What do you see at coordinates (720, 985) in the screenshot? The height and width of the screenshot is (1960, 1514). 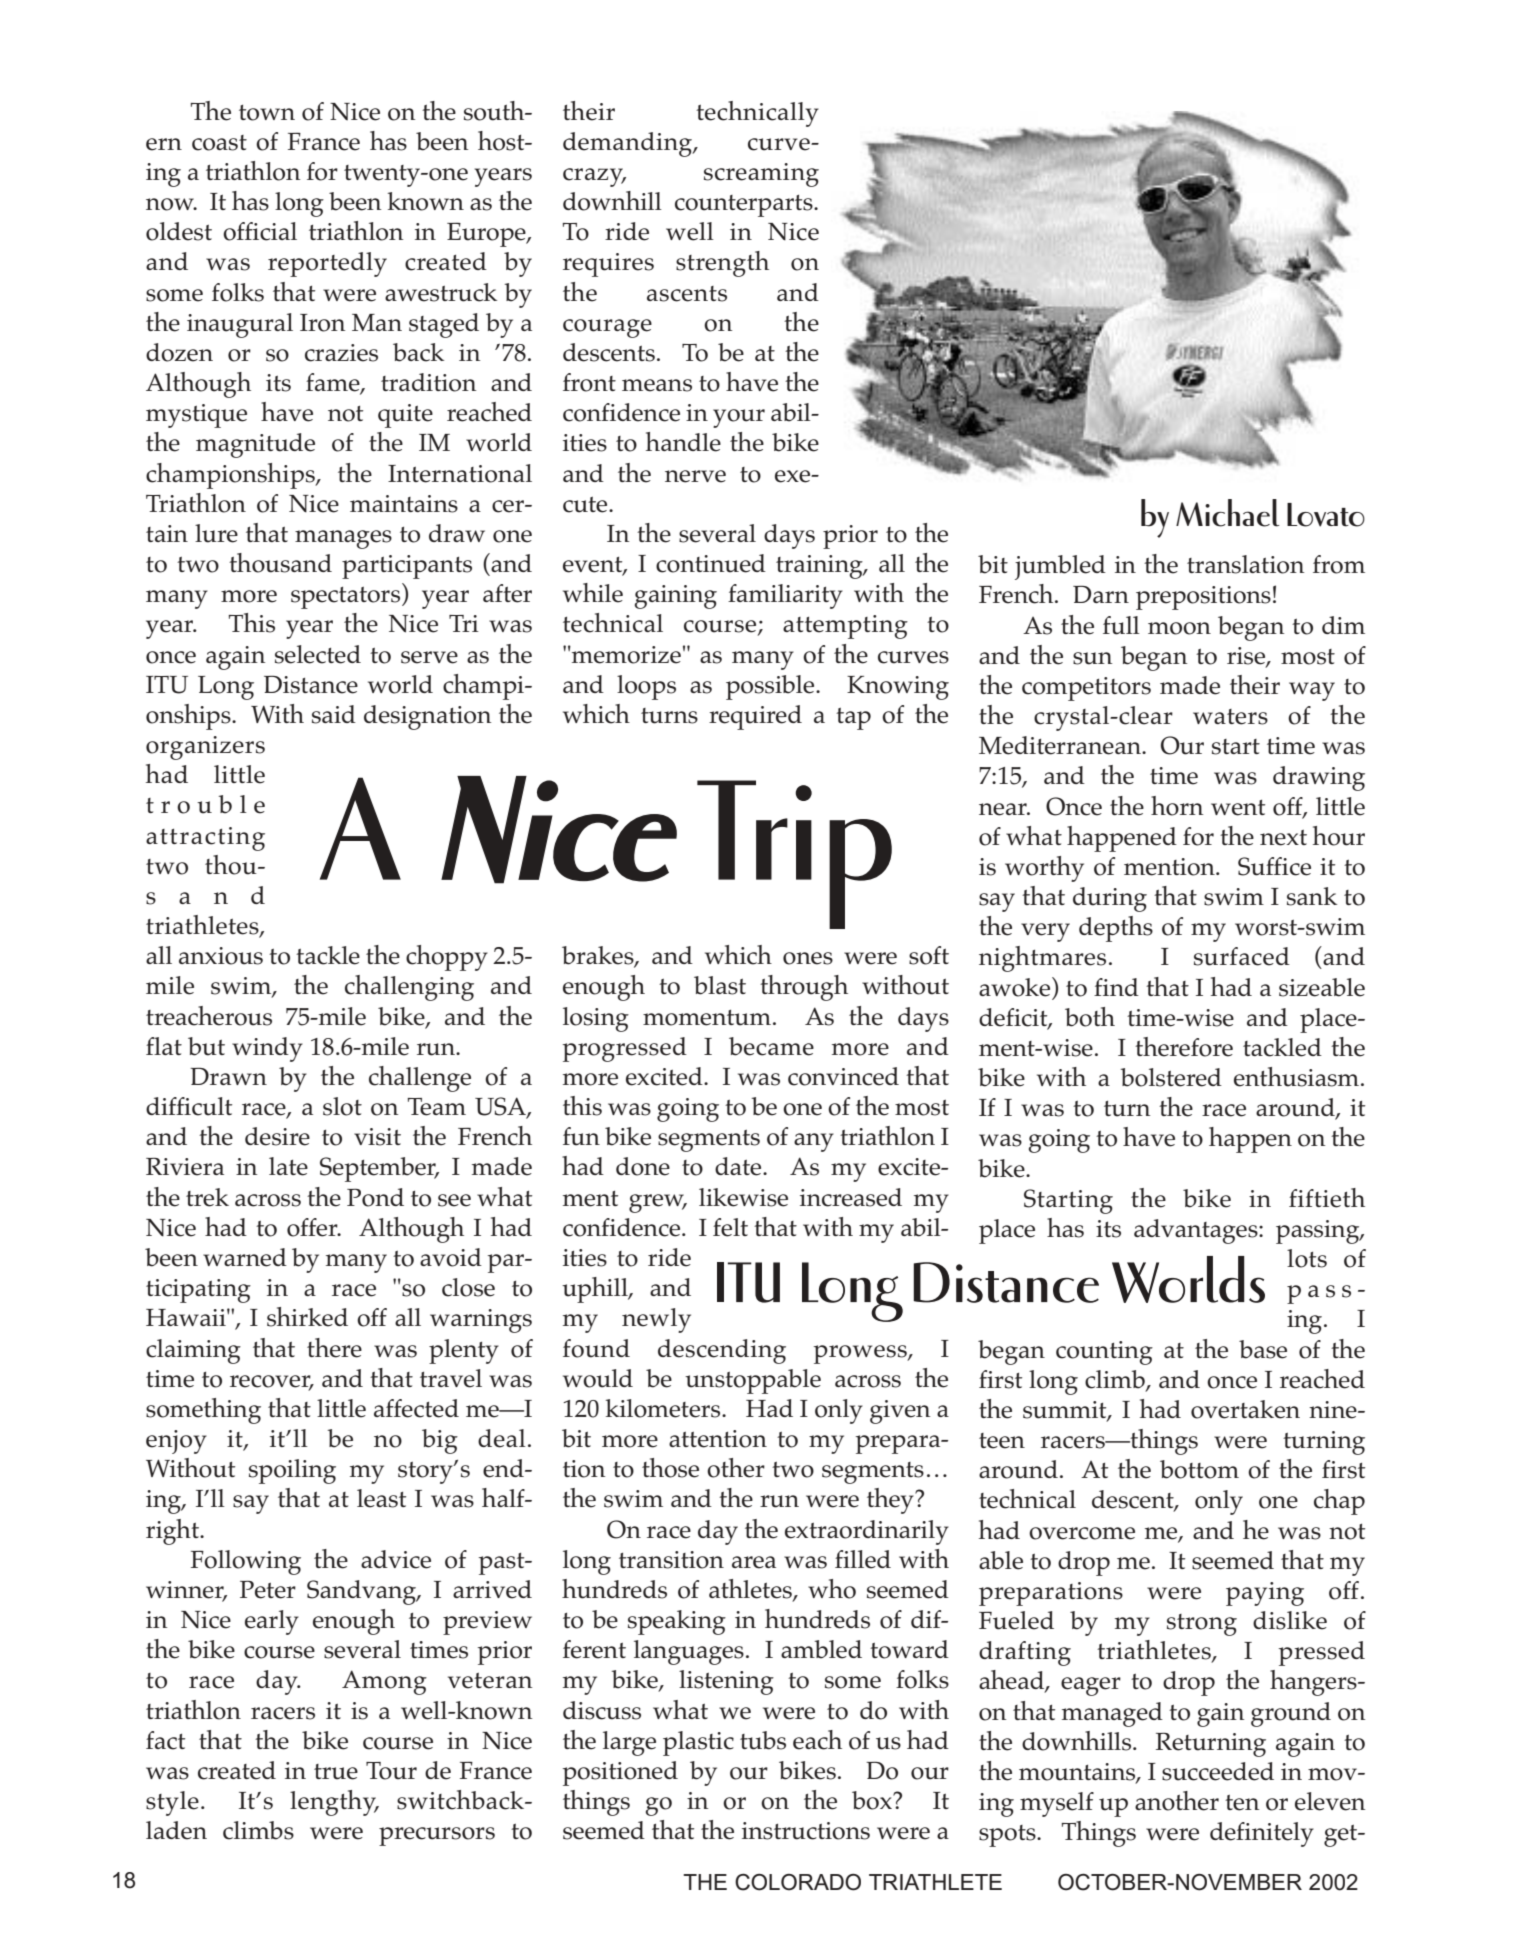 I see `blast` at bounding box center [720, 985].
